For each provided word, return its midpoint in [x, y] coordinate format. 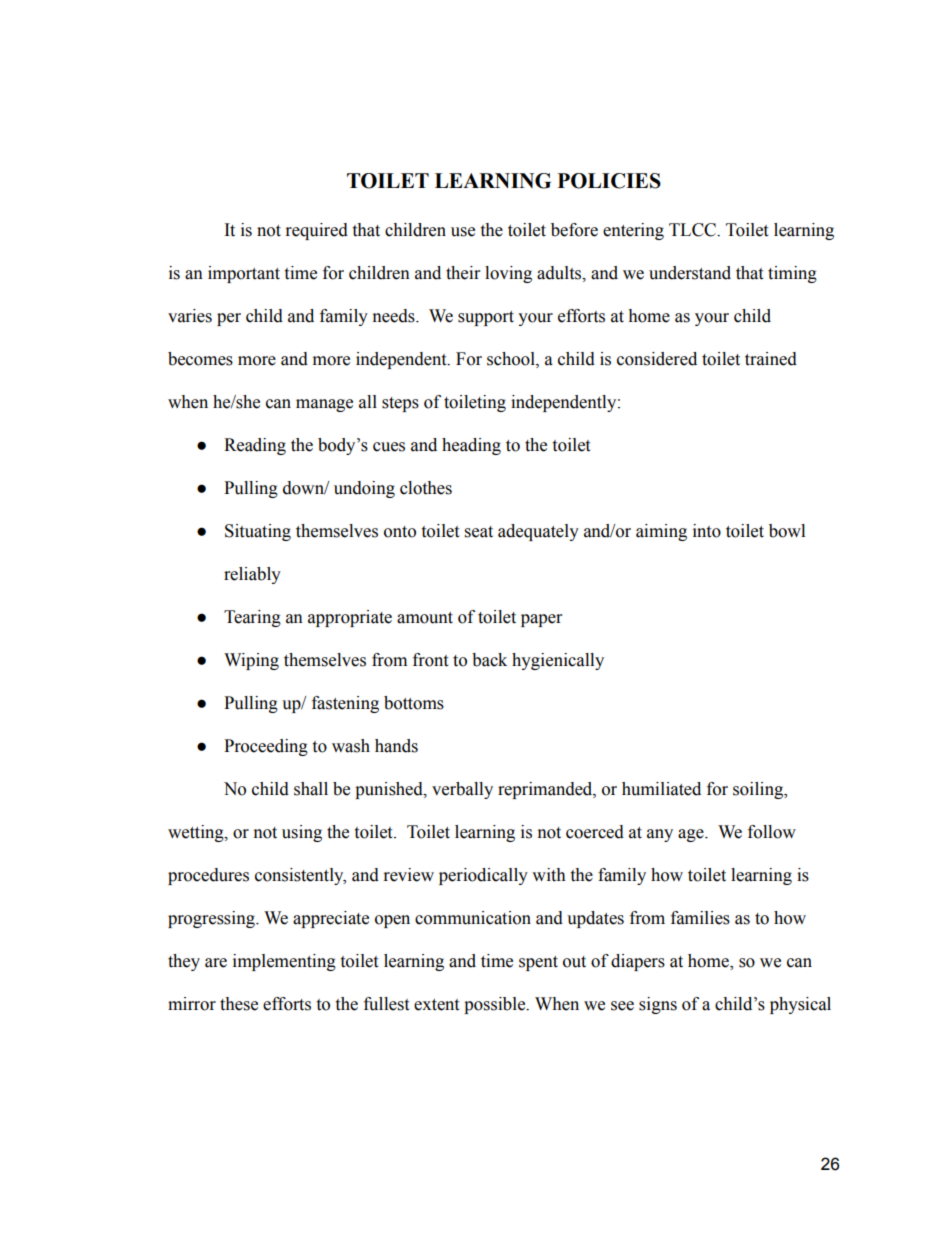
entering [633, 231]
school [512, 359]
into [707, 531]
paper [541, 620]
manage [324, 405]
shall [311, 789]
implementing [284, 962]
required [317, 231]
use [463, 232]
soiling [759, 790]
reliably [252, 575]
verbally [462, 790]
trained [771, 359]
